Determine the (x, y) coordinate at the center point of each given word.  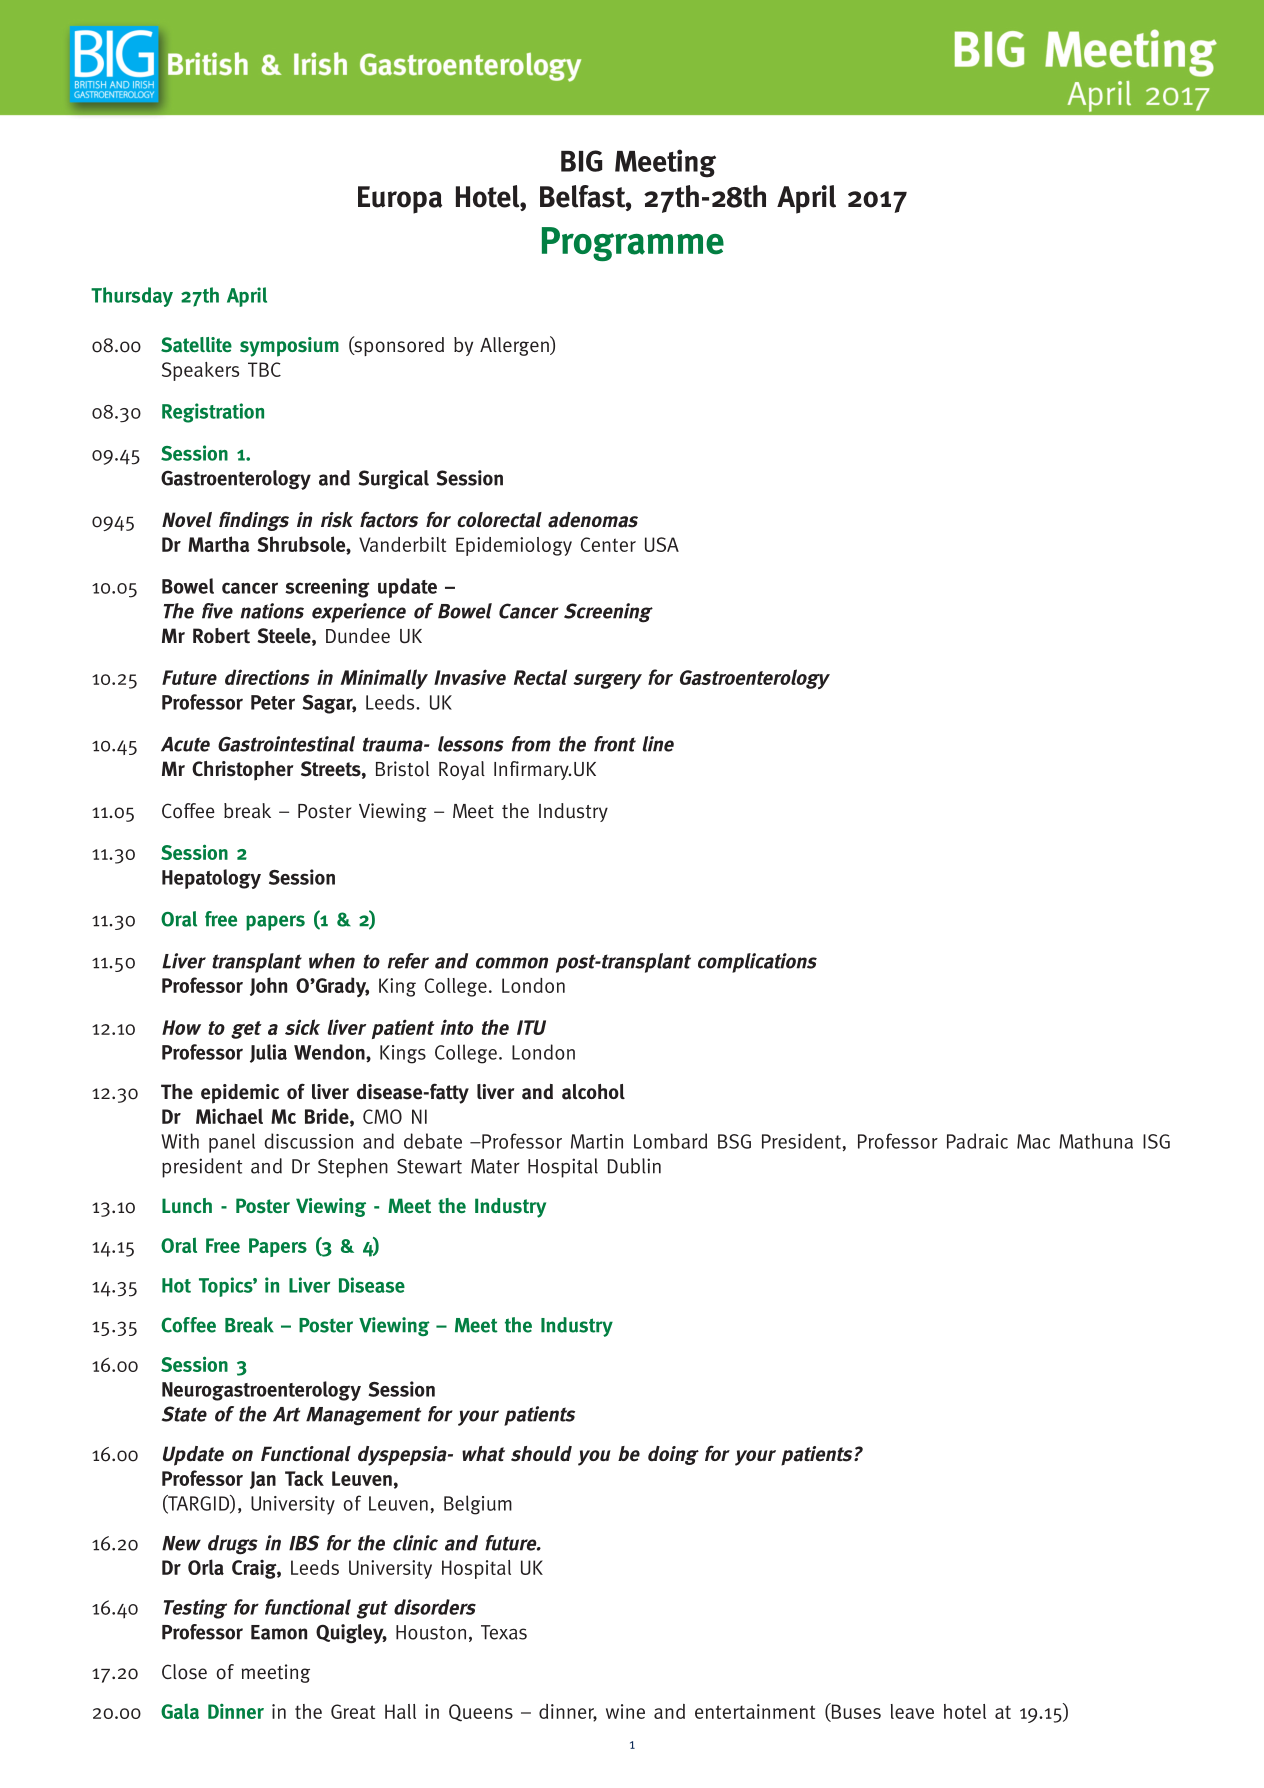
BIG (581, 161)
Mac (1033, 1141)
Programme (633, 244)
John (268, 986)
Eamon (279, 1632)
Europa (400, 200)
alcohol (593, 1092)
